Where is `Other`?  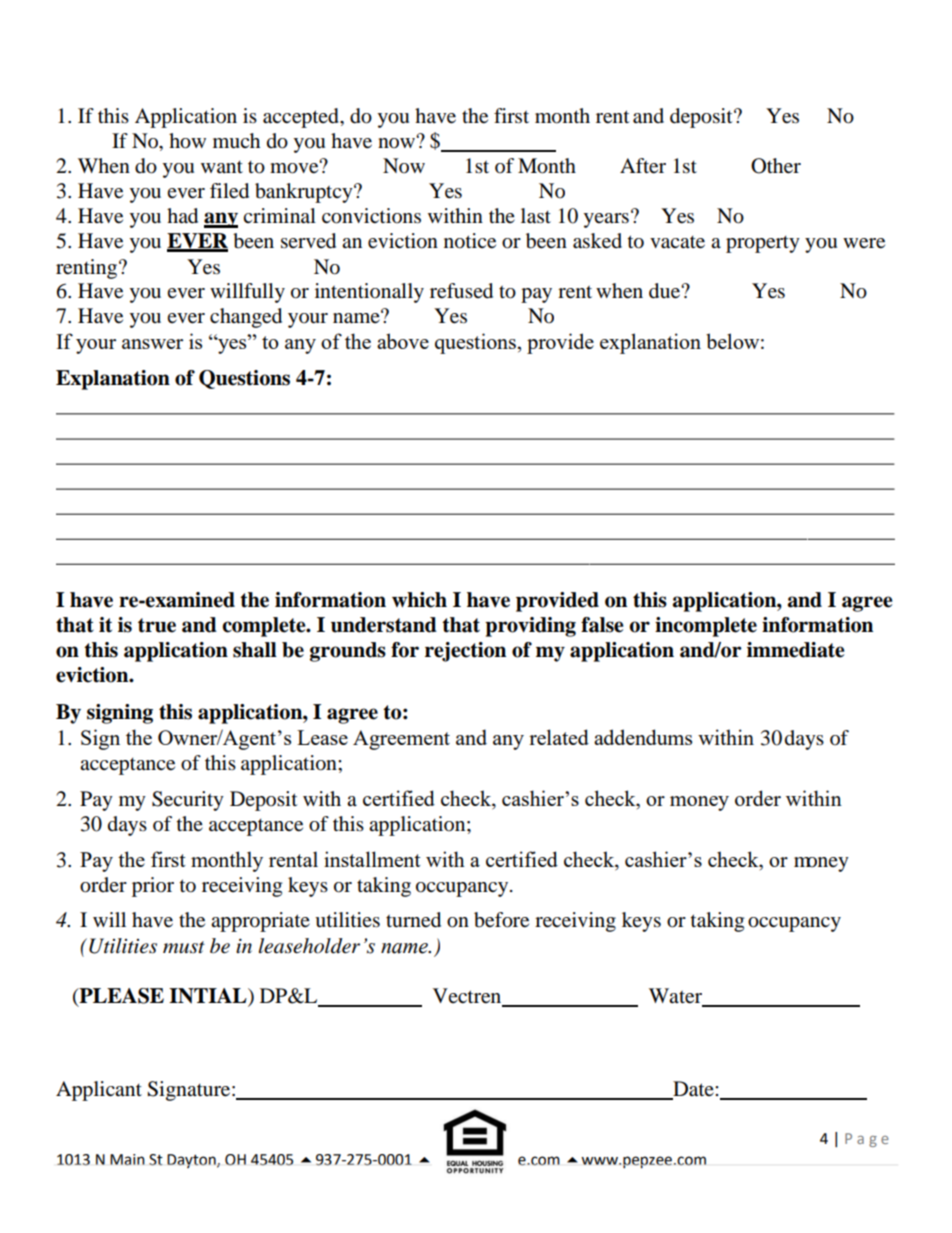 Other is located at coordinates (776, 166).
